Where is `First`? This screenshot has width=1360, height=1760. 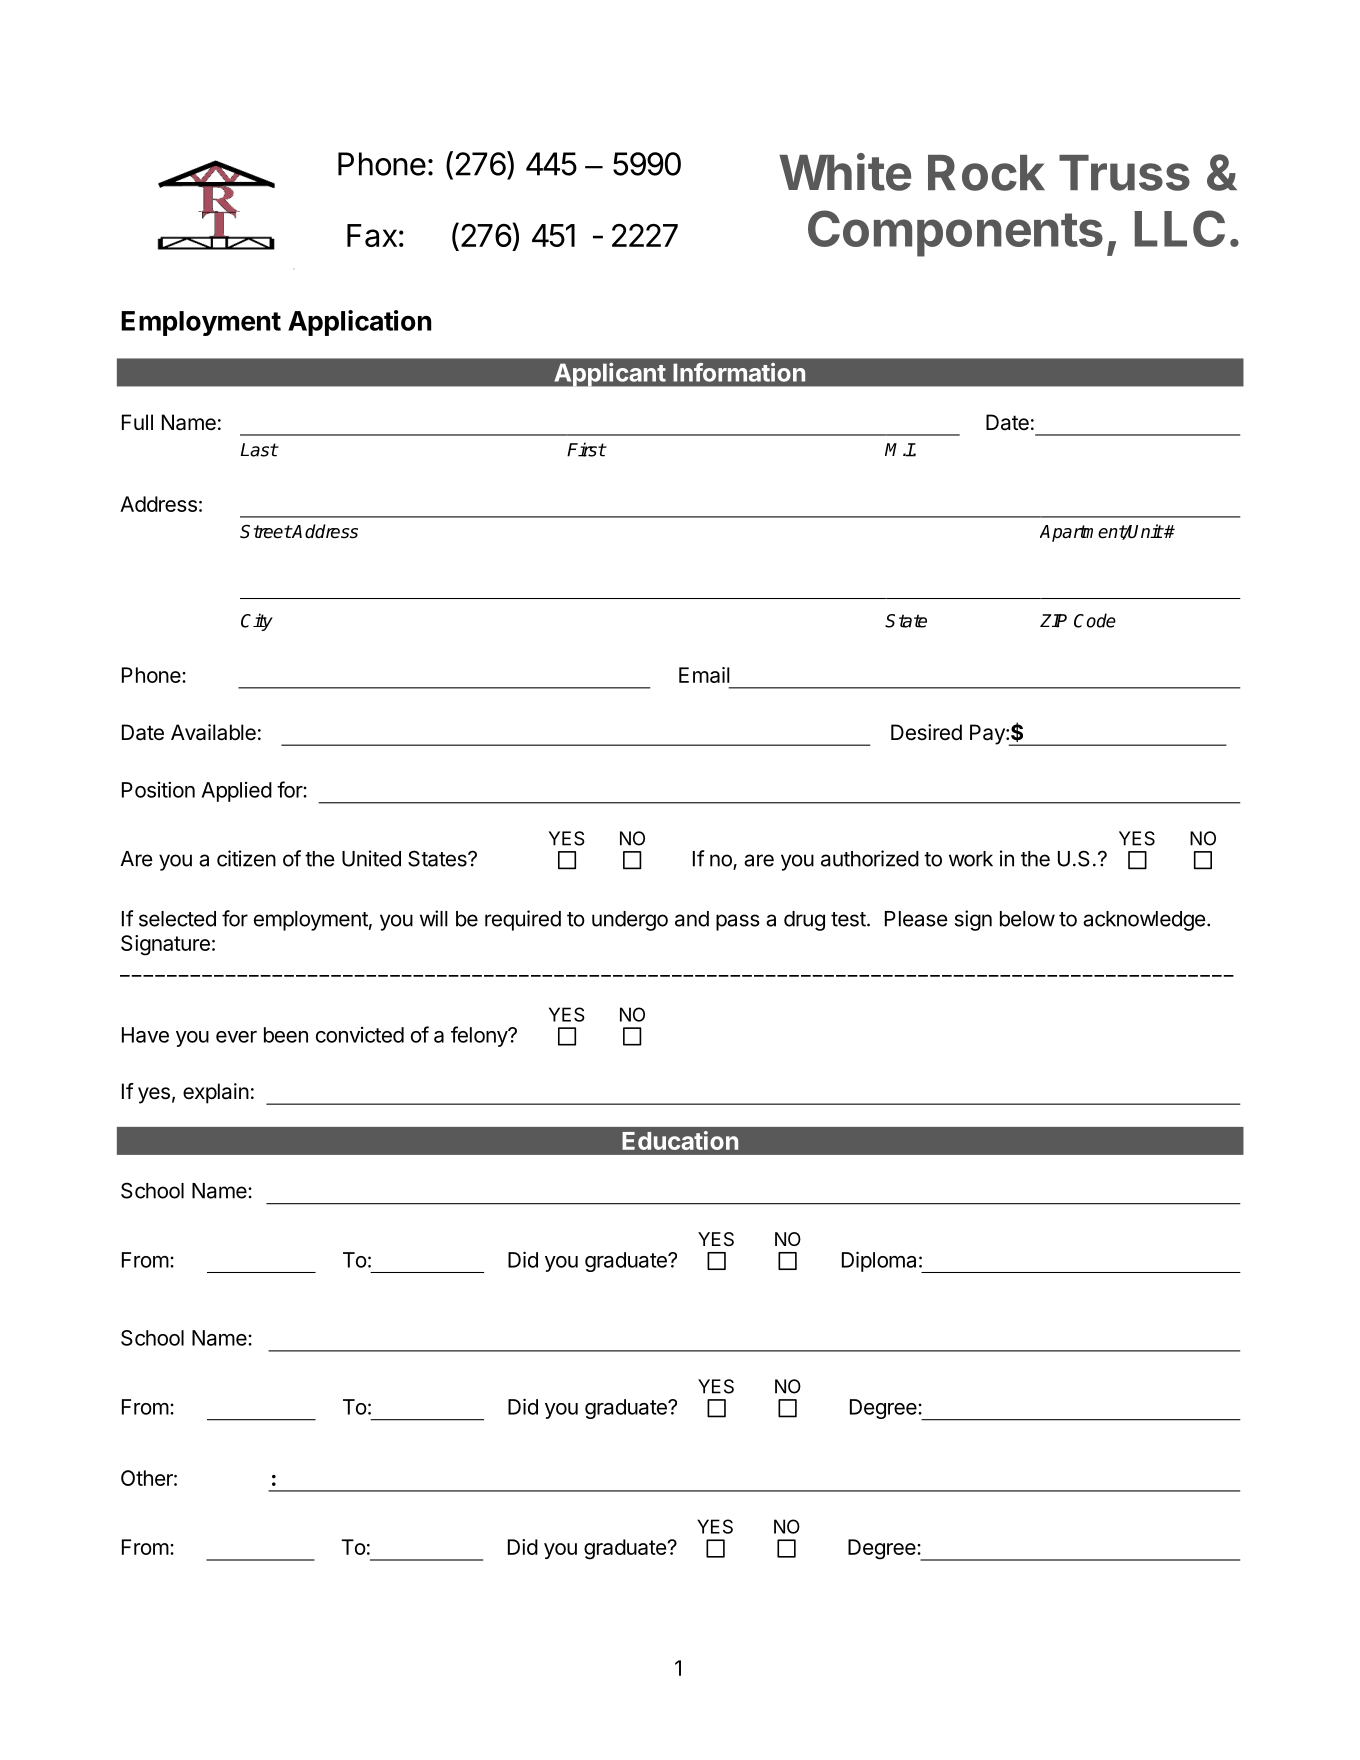
First is located at coordinates (586, 449).
